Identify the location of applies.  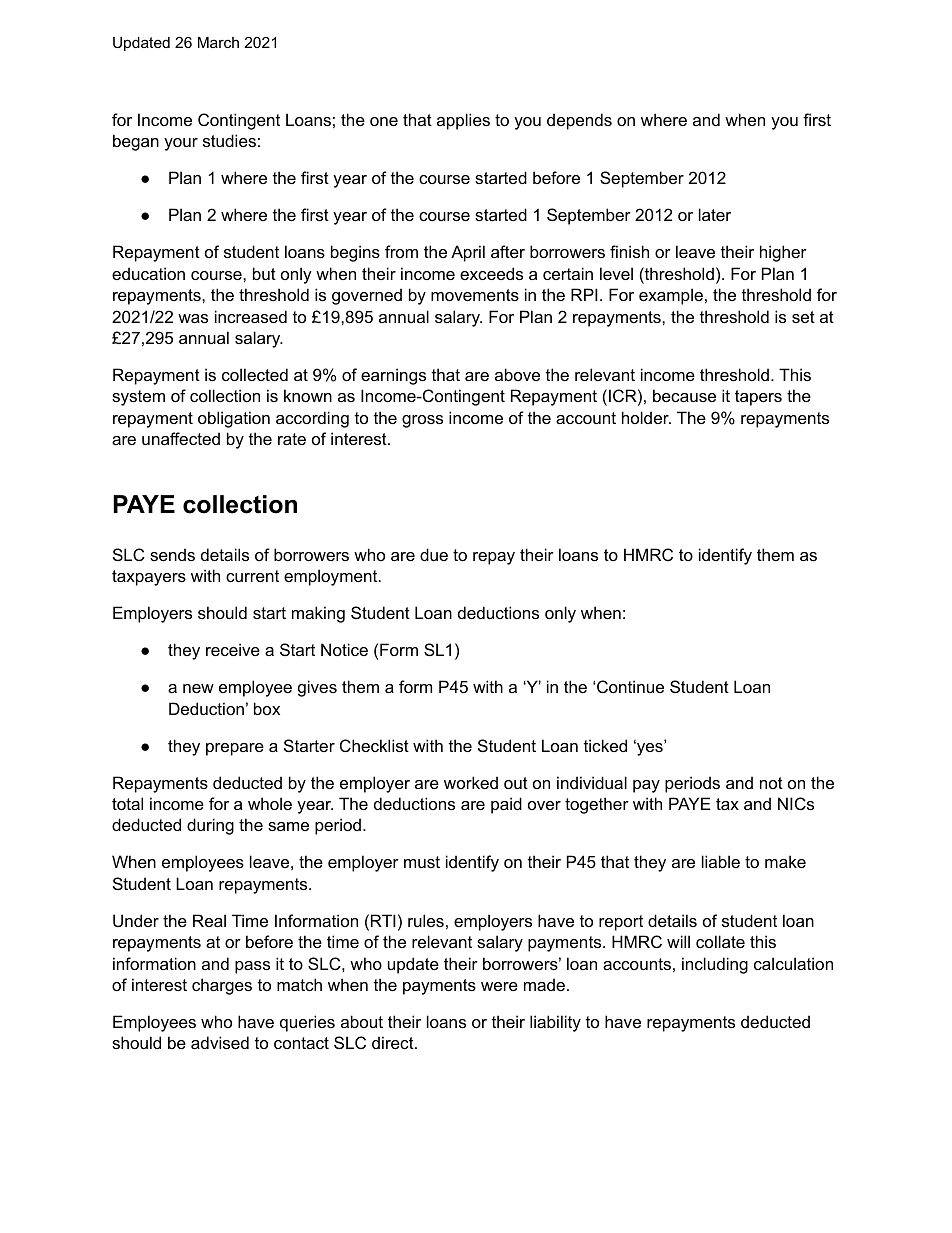
(463, 121).
